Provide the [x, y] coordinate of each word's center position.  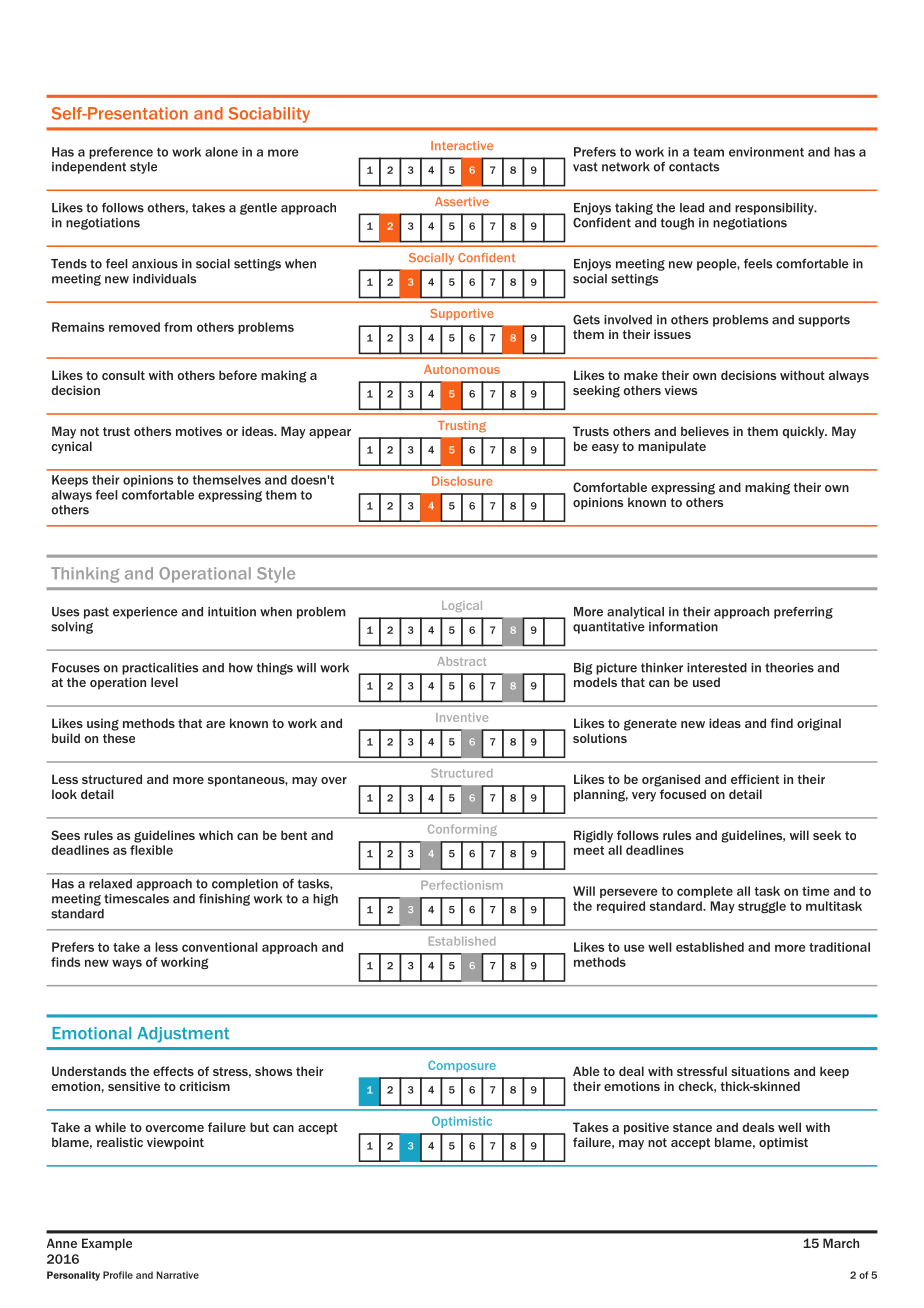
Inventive [462, 717]
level [164, 682]
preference [121, 153]
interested [717, 668]
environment [766, 152]
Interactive [462, 145]
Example [107, 1244]
